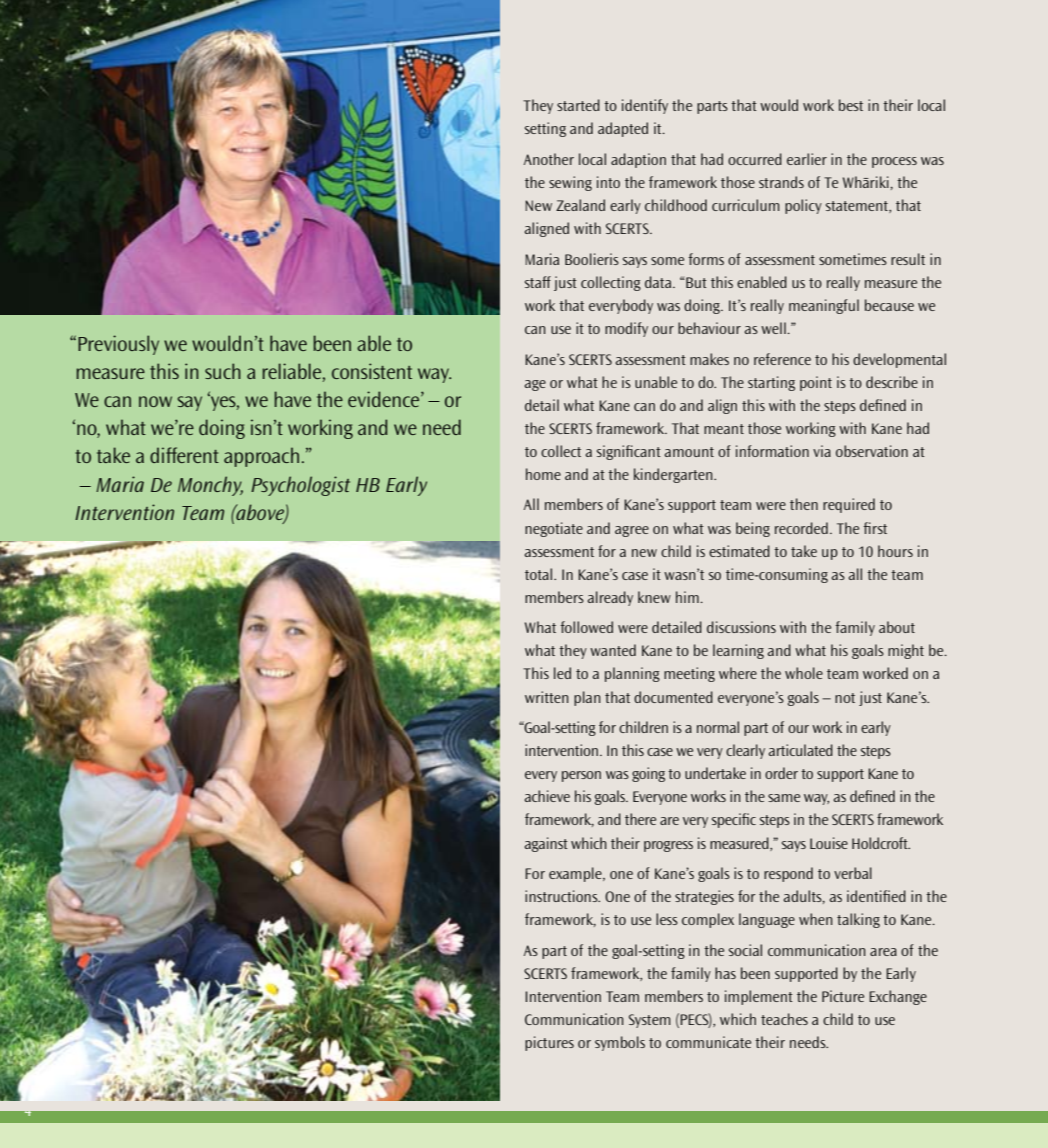  I want to click on instructions, so click(562, 896).
